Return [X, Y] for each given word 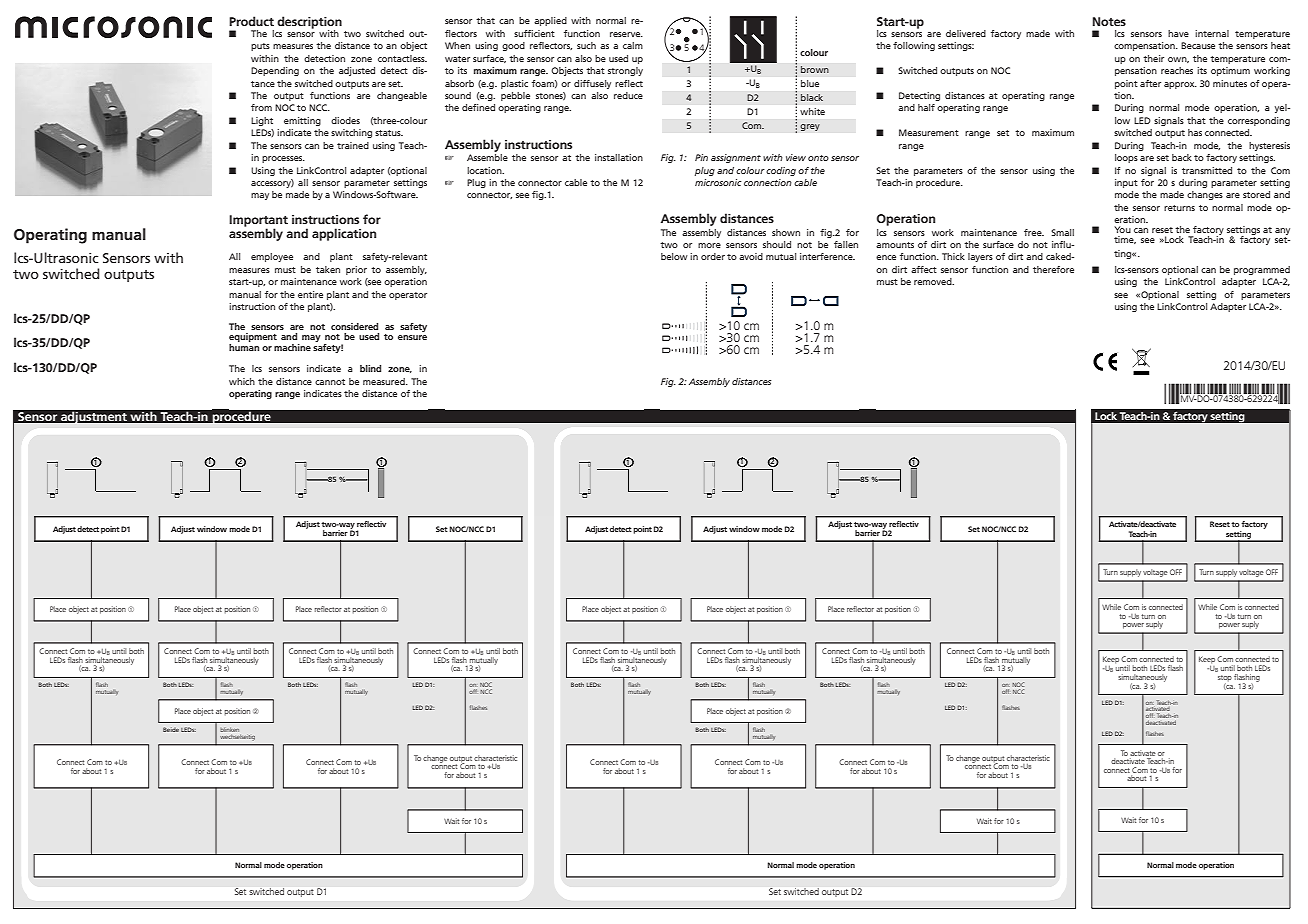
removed [934, 281]
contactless [402, 58]
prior [356, 270]
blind [370, 368]
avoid [751, 256]
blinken [229, 730]
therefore [1053, 269]
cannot [330, 382]
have [1178, 33]
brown [815, 69]
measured [385, 381]
